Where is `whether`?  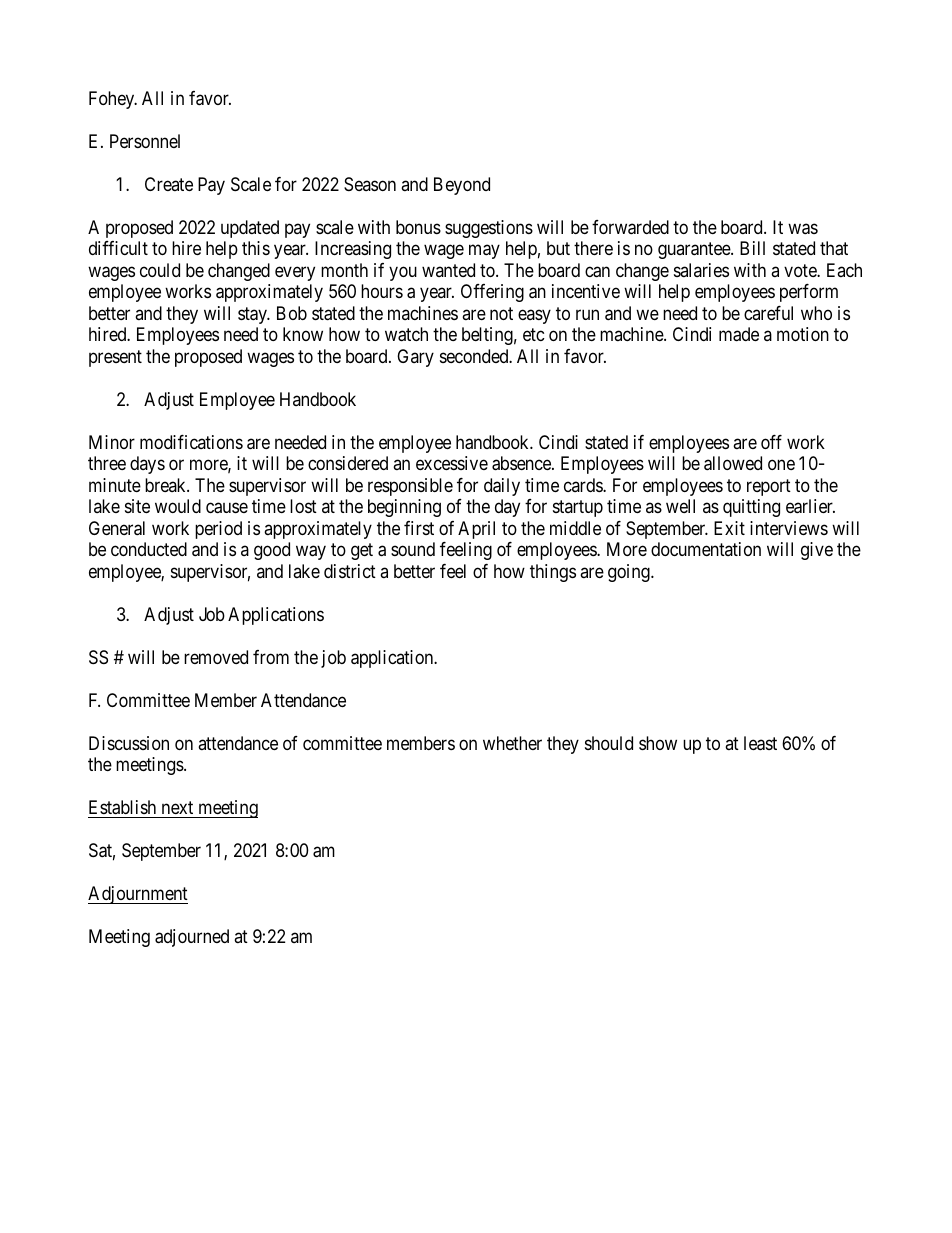
whether is located at coordinates (512, 743).
